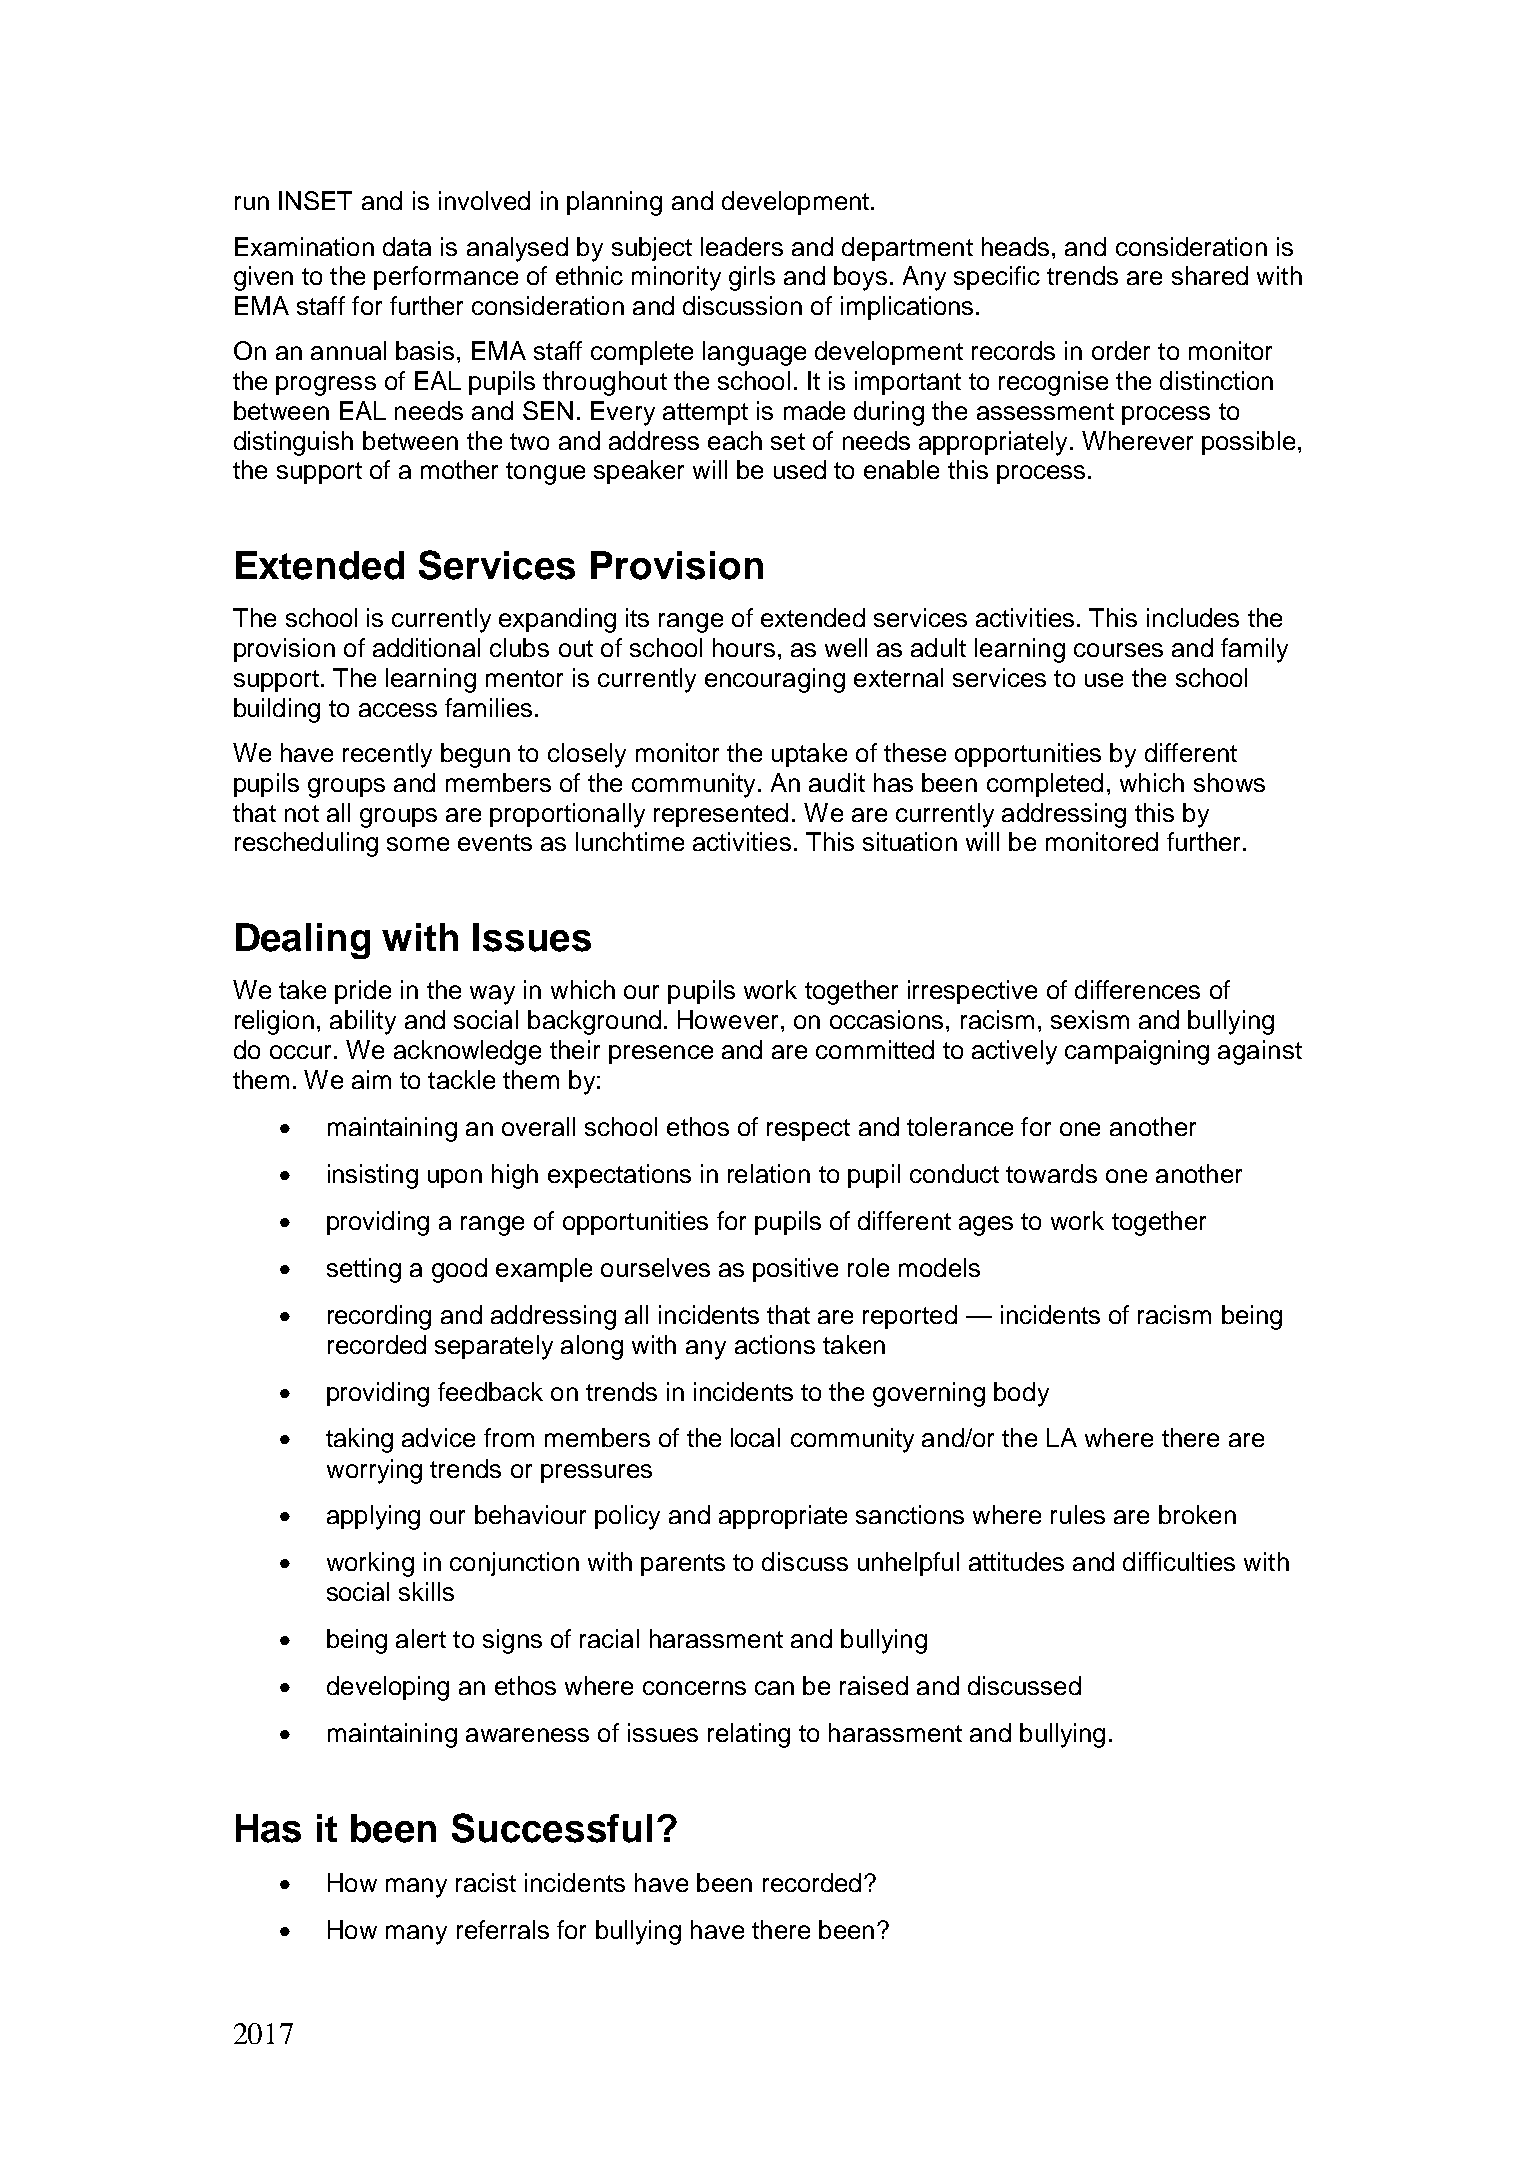  What do you see at coordinates (371, 1079) in the screenshot?
I see `aim` at bounding box center [371, 1079].
